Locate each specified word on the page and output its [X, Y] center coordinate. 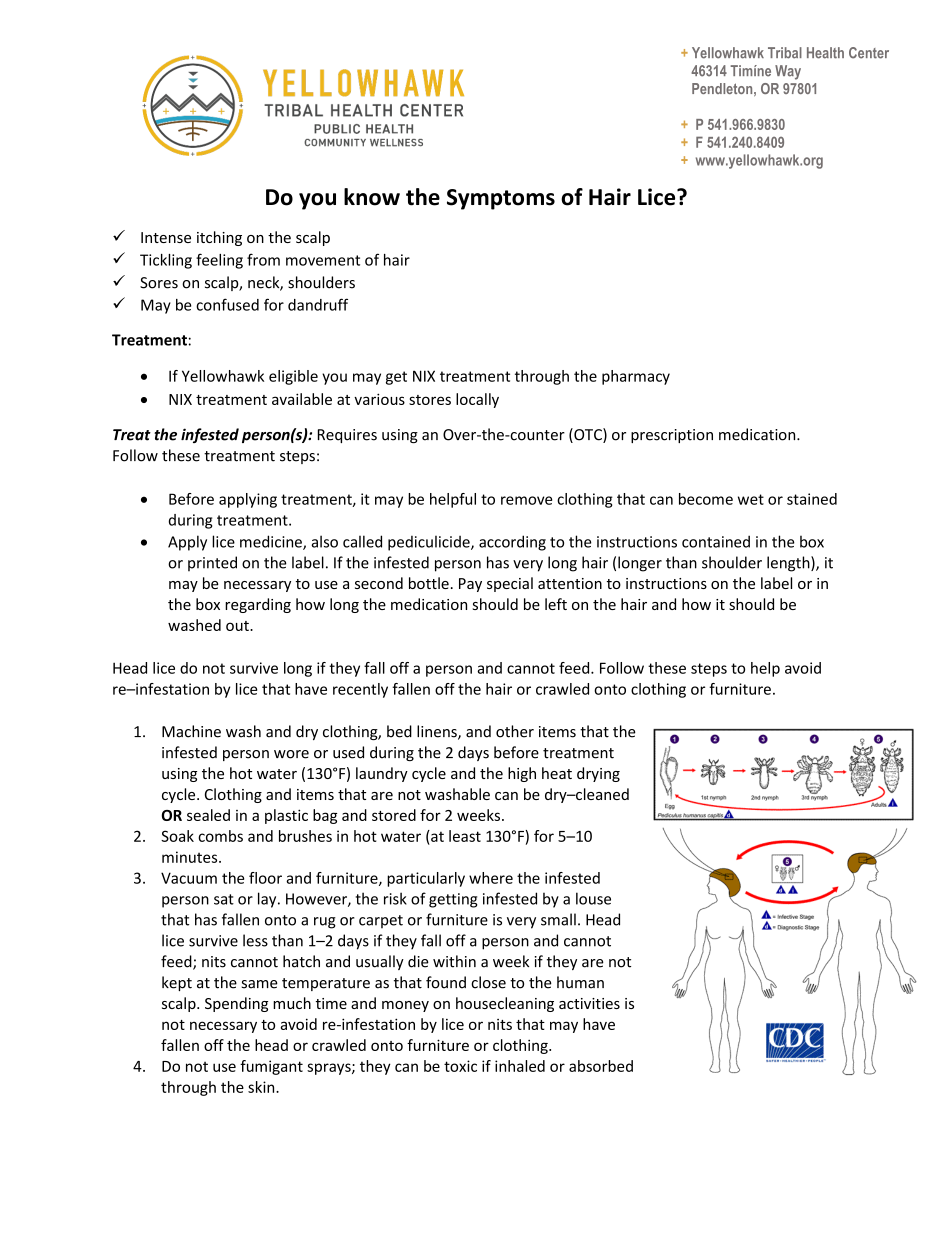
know [372, 197]
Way [788, 72]
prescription [672, 436]
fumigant [271, 1067]
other [515, 731]
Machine [191, 731]
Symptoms [501, 199]
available [302, 399]
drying [598, 774]
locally [477, 400]
